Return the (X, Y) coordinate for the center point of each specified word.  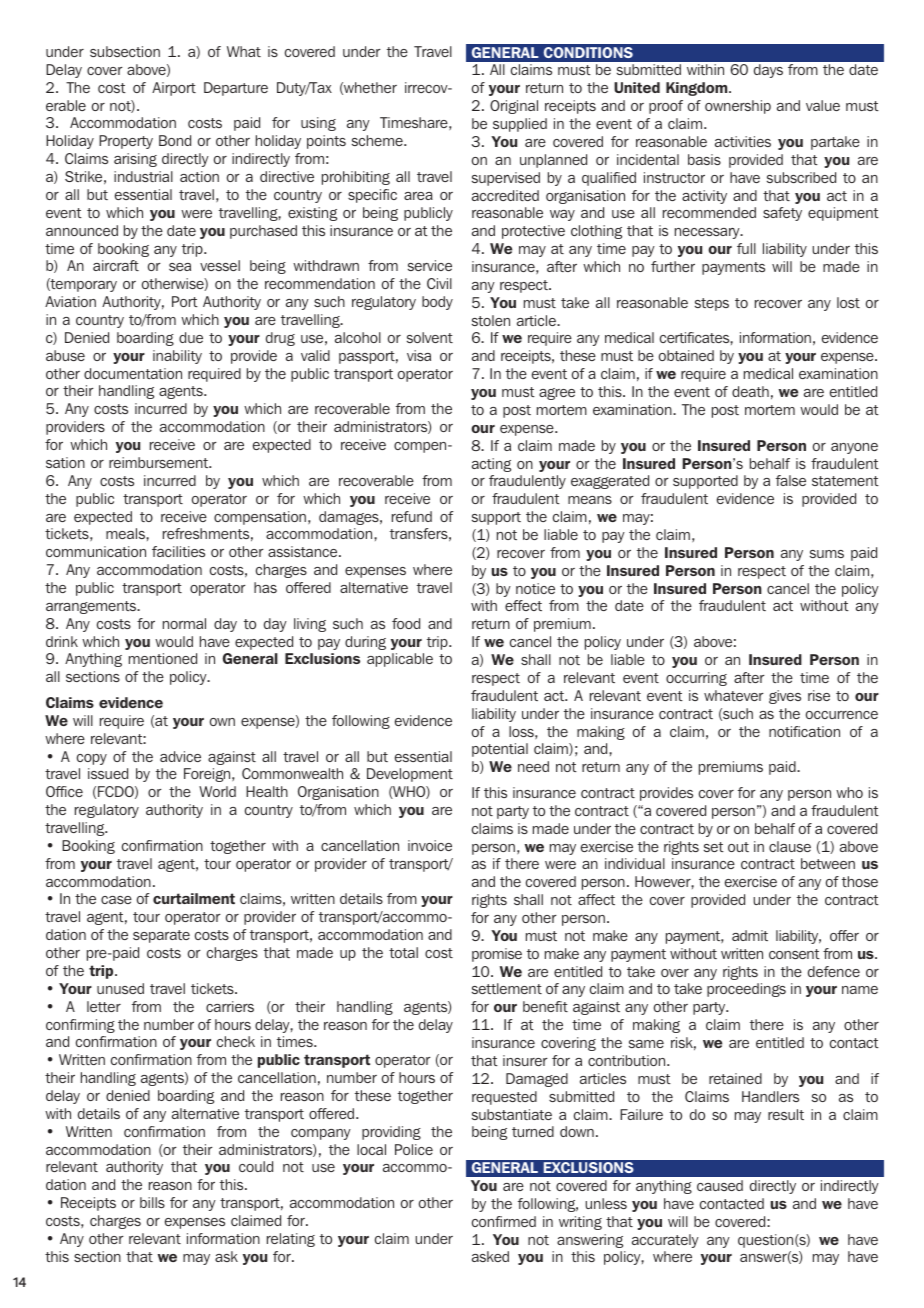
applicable (400, 660)
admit (750, 935)
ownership (738, 107)
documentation (133, 373)
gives (785, 697)
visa (419, 355)
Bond (175, 140)
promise (497, 955)
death (750, 391)
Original (514, 107)
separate (161, 936)
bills (152, 1202)
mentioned (163, 658)
